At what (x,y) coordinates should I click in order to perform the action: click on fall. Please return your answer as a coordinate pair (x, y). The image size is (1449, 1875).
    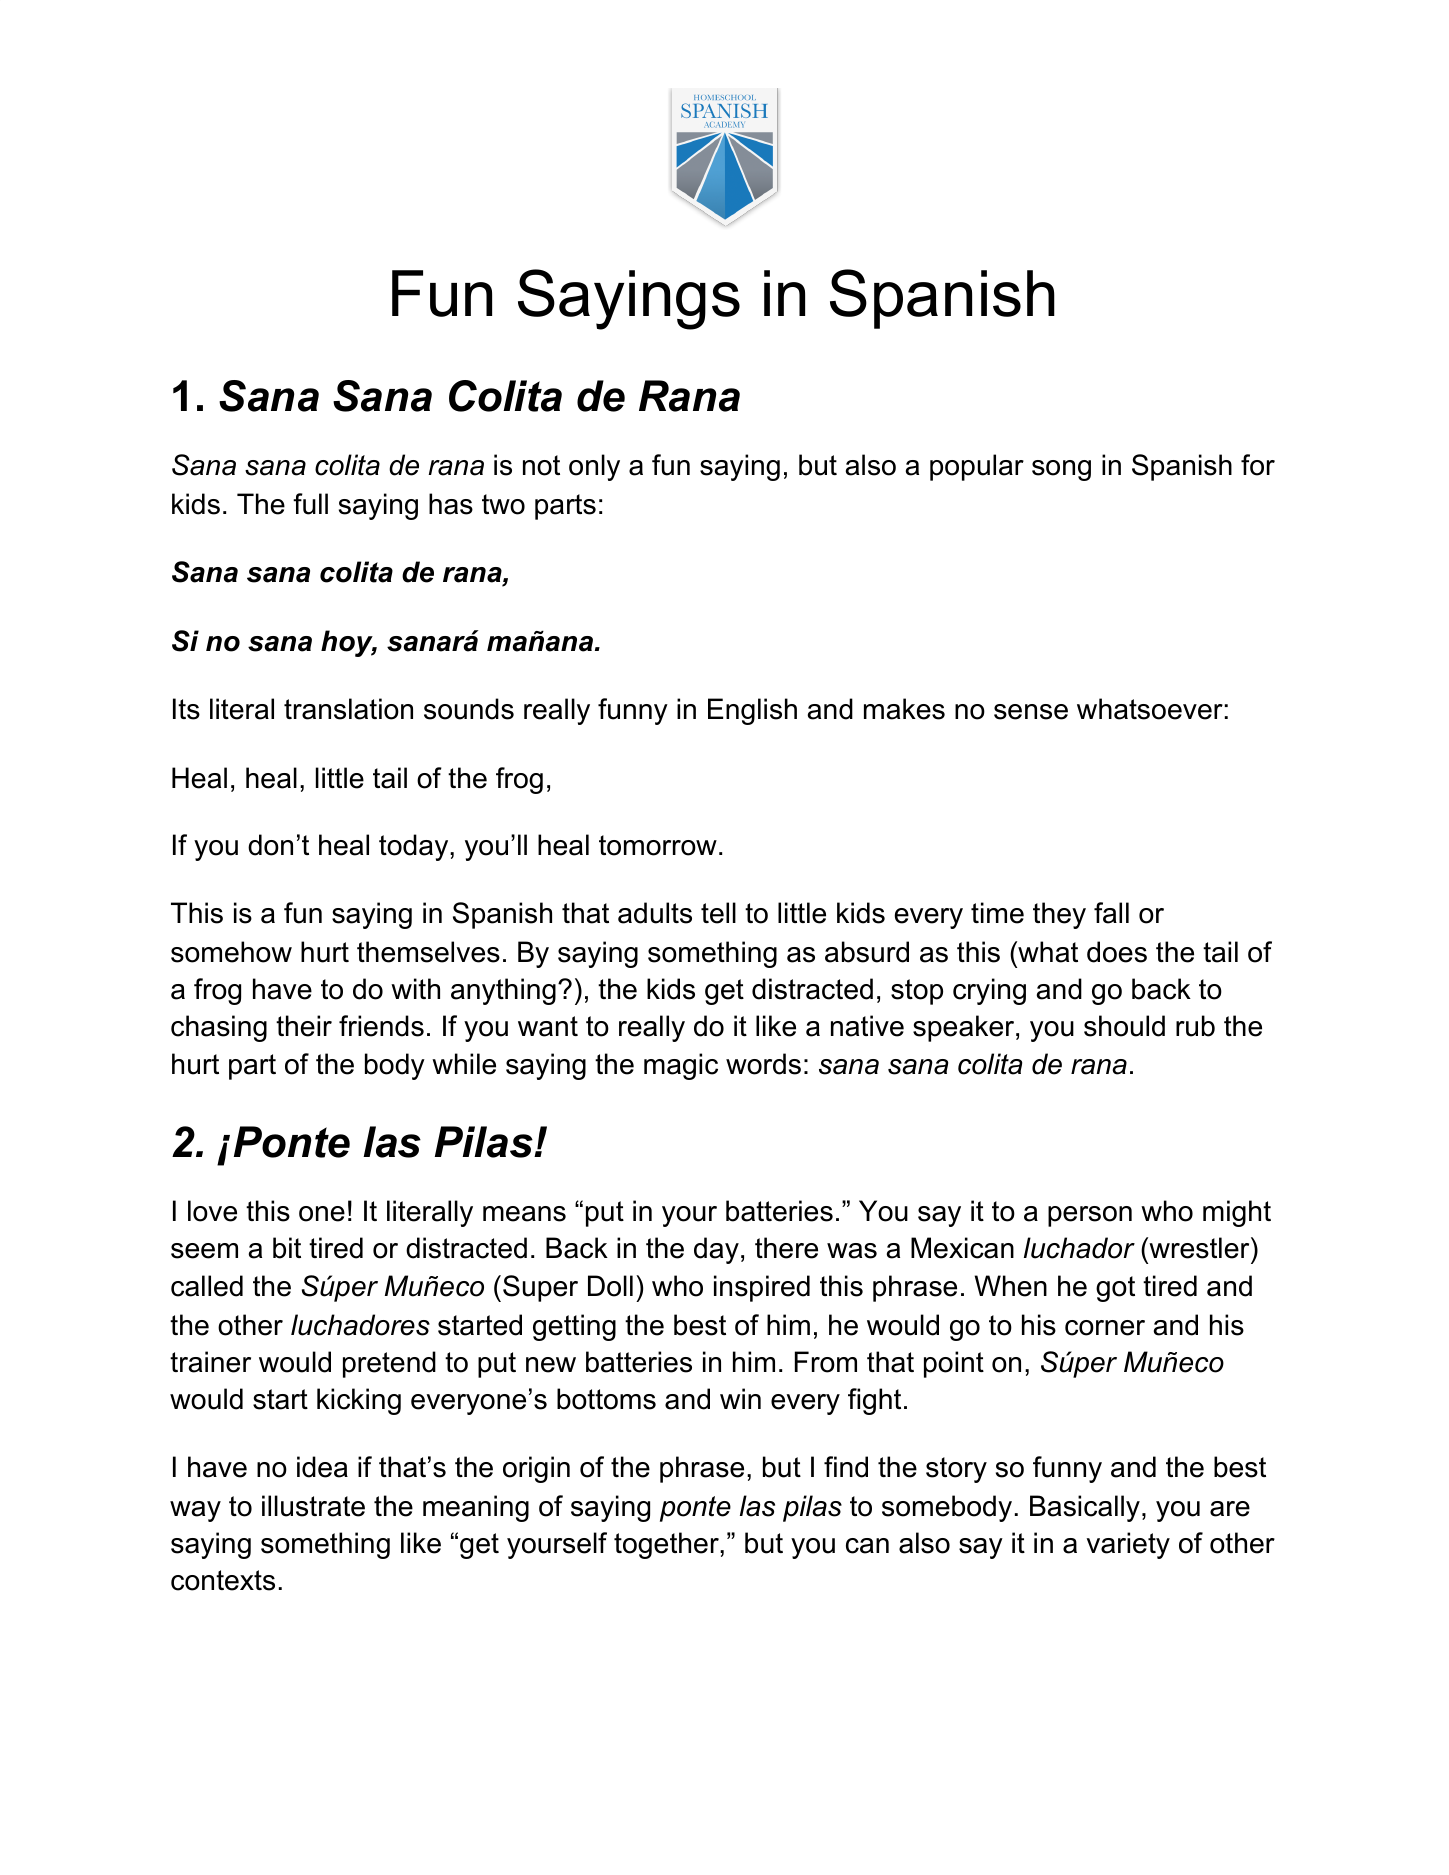
    Looking at the image, I should click on (1111, 913).
